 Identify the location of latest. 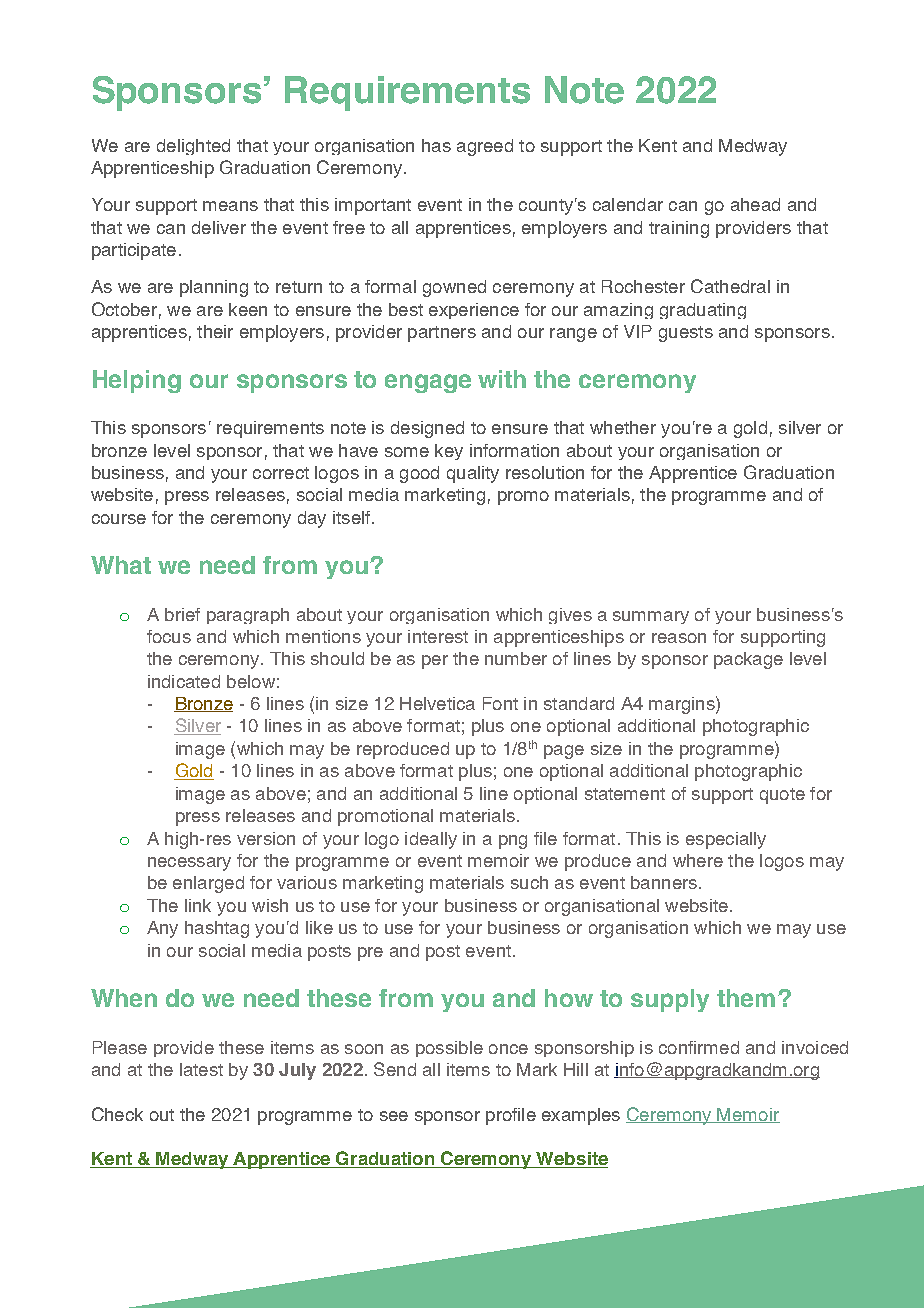
(201, 1069).
